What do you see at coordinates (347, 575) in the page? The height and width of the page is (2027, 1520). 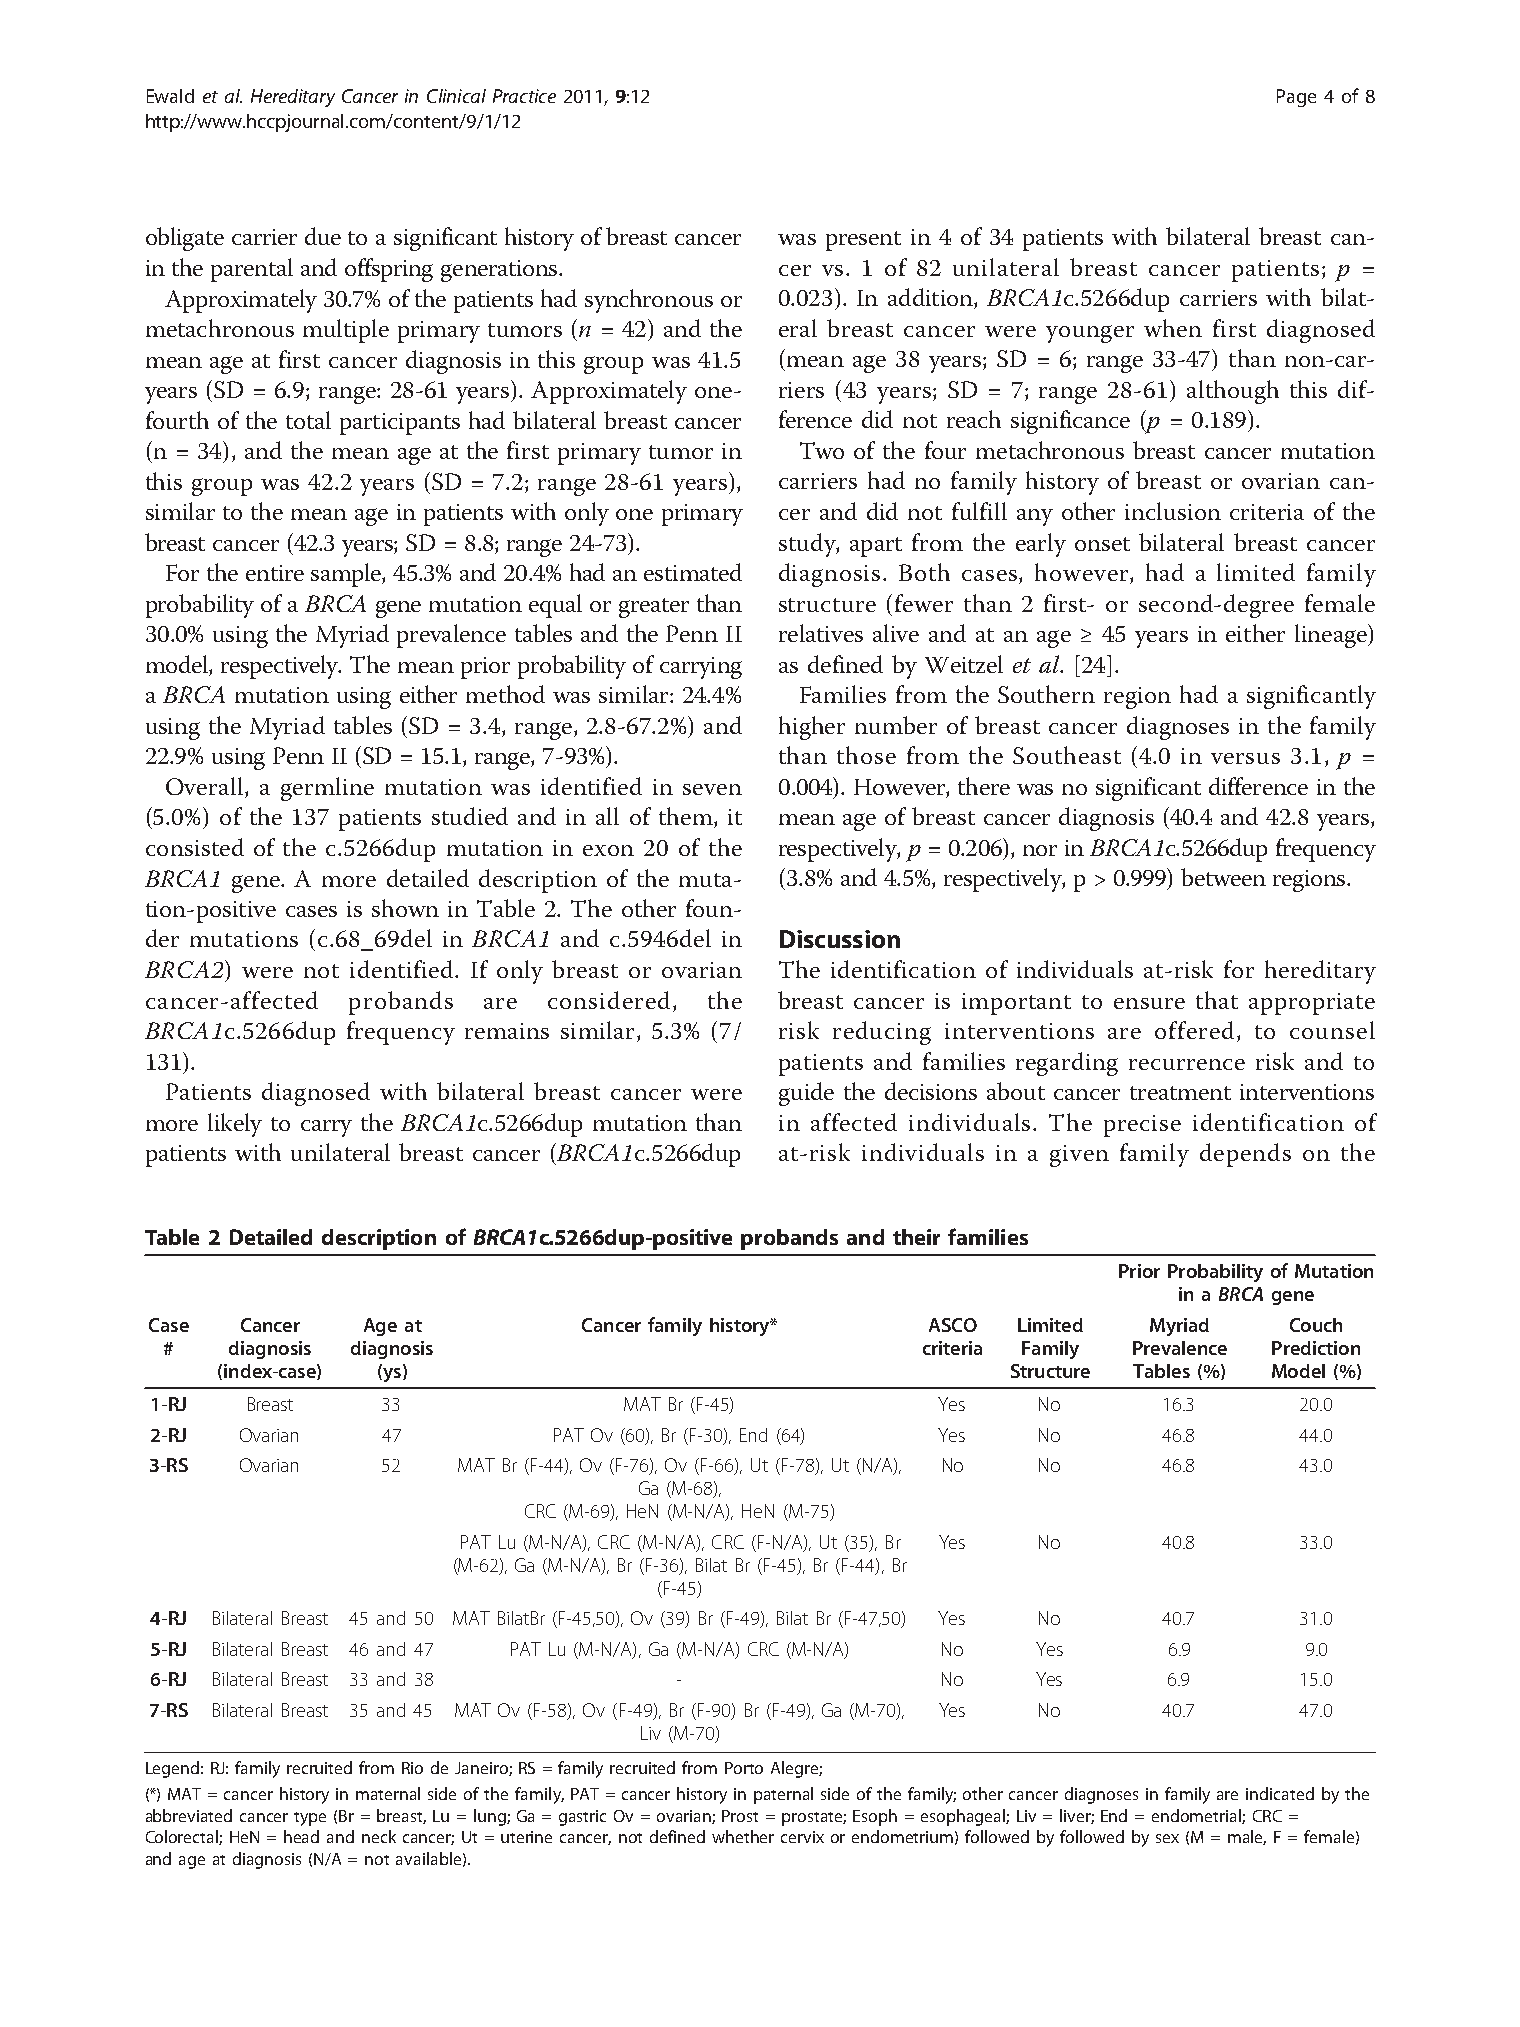 I see `sample` at bounding box center [347, 575].
